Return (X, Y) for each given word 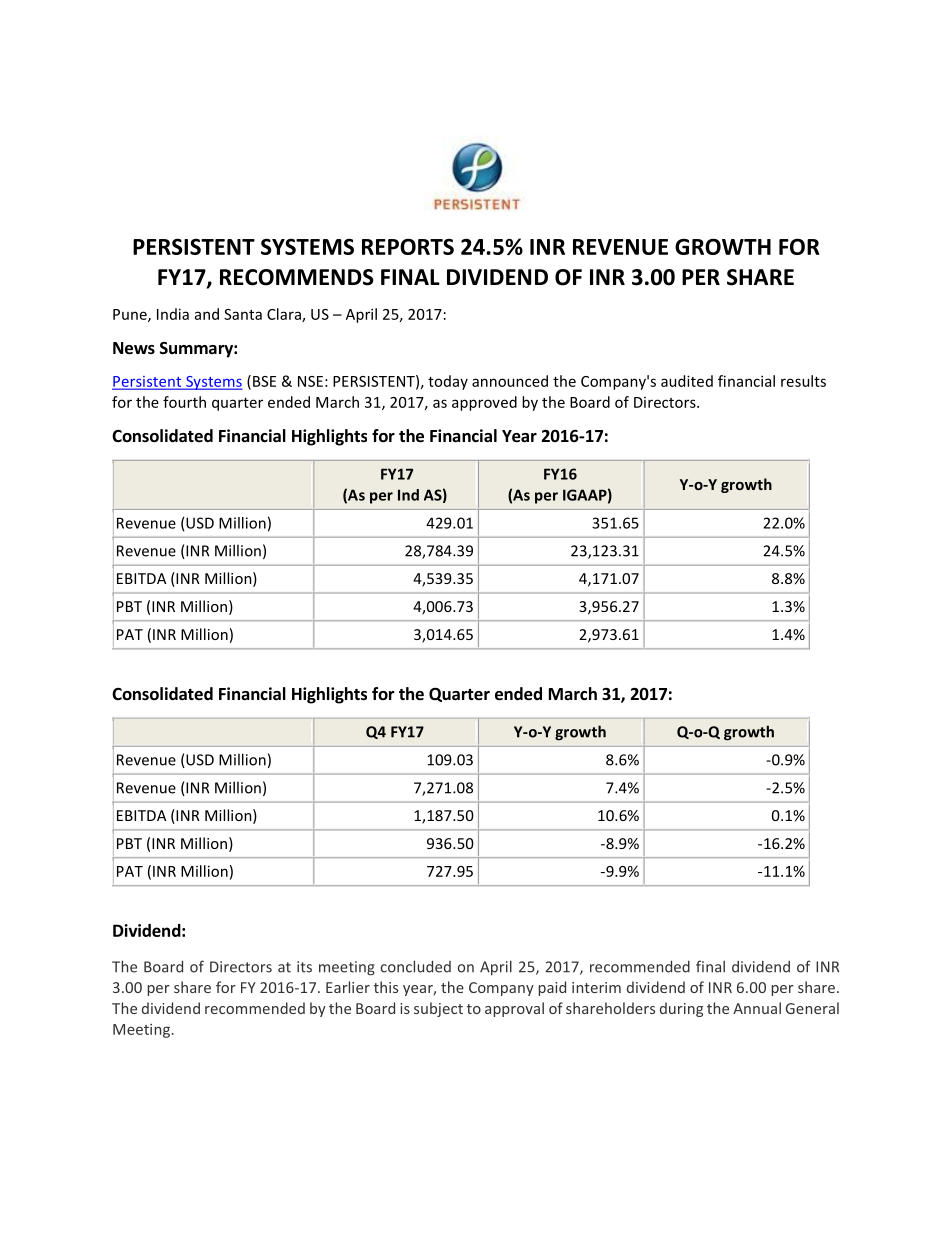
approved (484, 403)
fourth (184, 402)
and (207, 314)
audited (687, 381)
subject (438, 1009)
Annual (757, 1008)
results (803, 381)
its (304, 967)
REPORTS (408, 246)
